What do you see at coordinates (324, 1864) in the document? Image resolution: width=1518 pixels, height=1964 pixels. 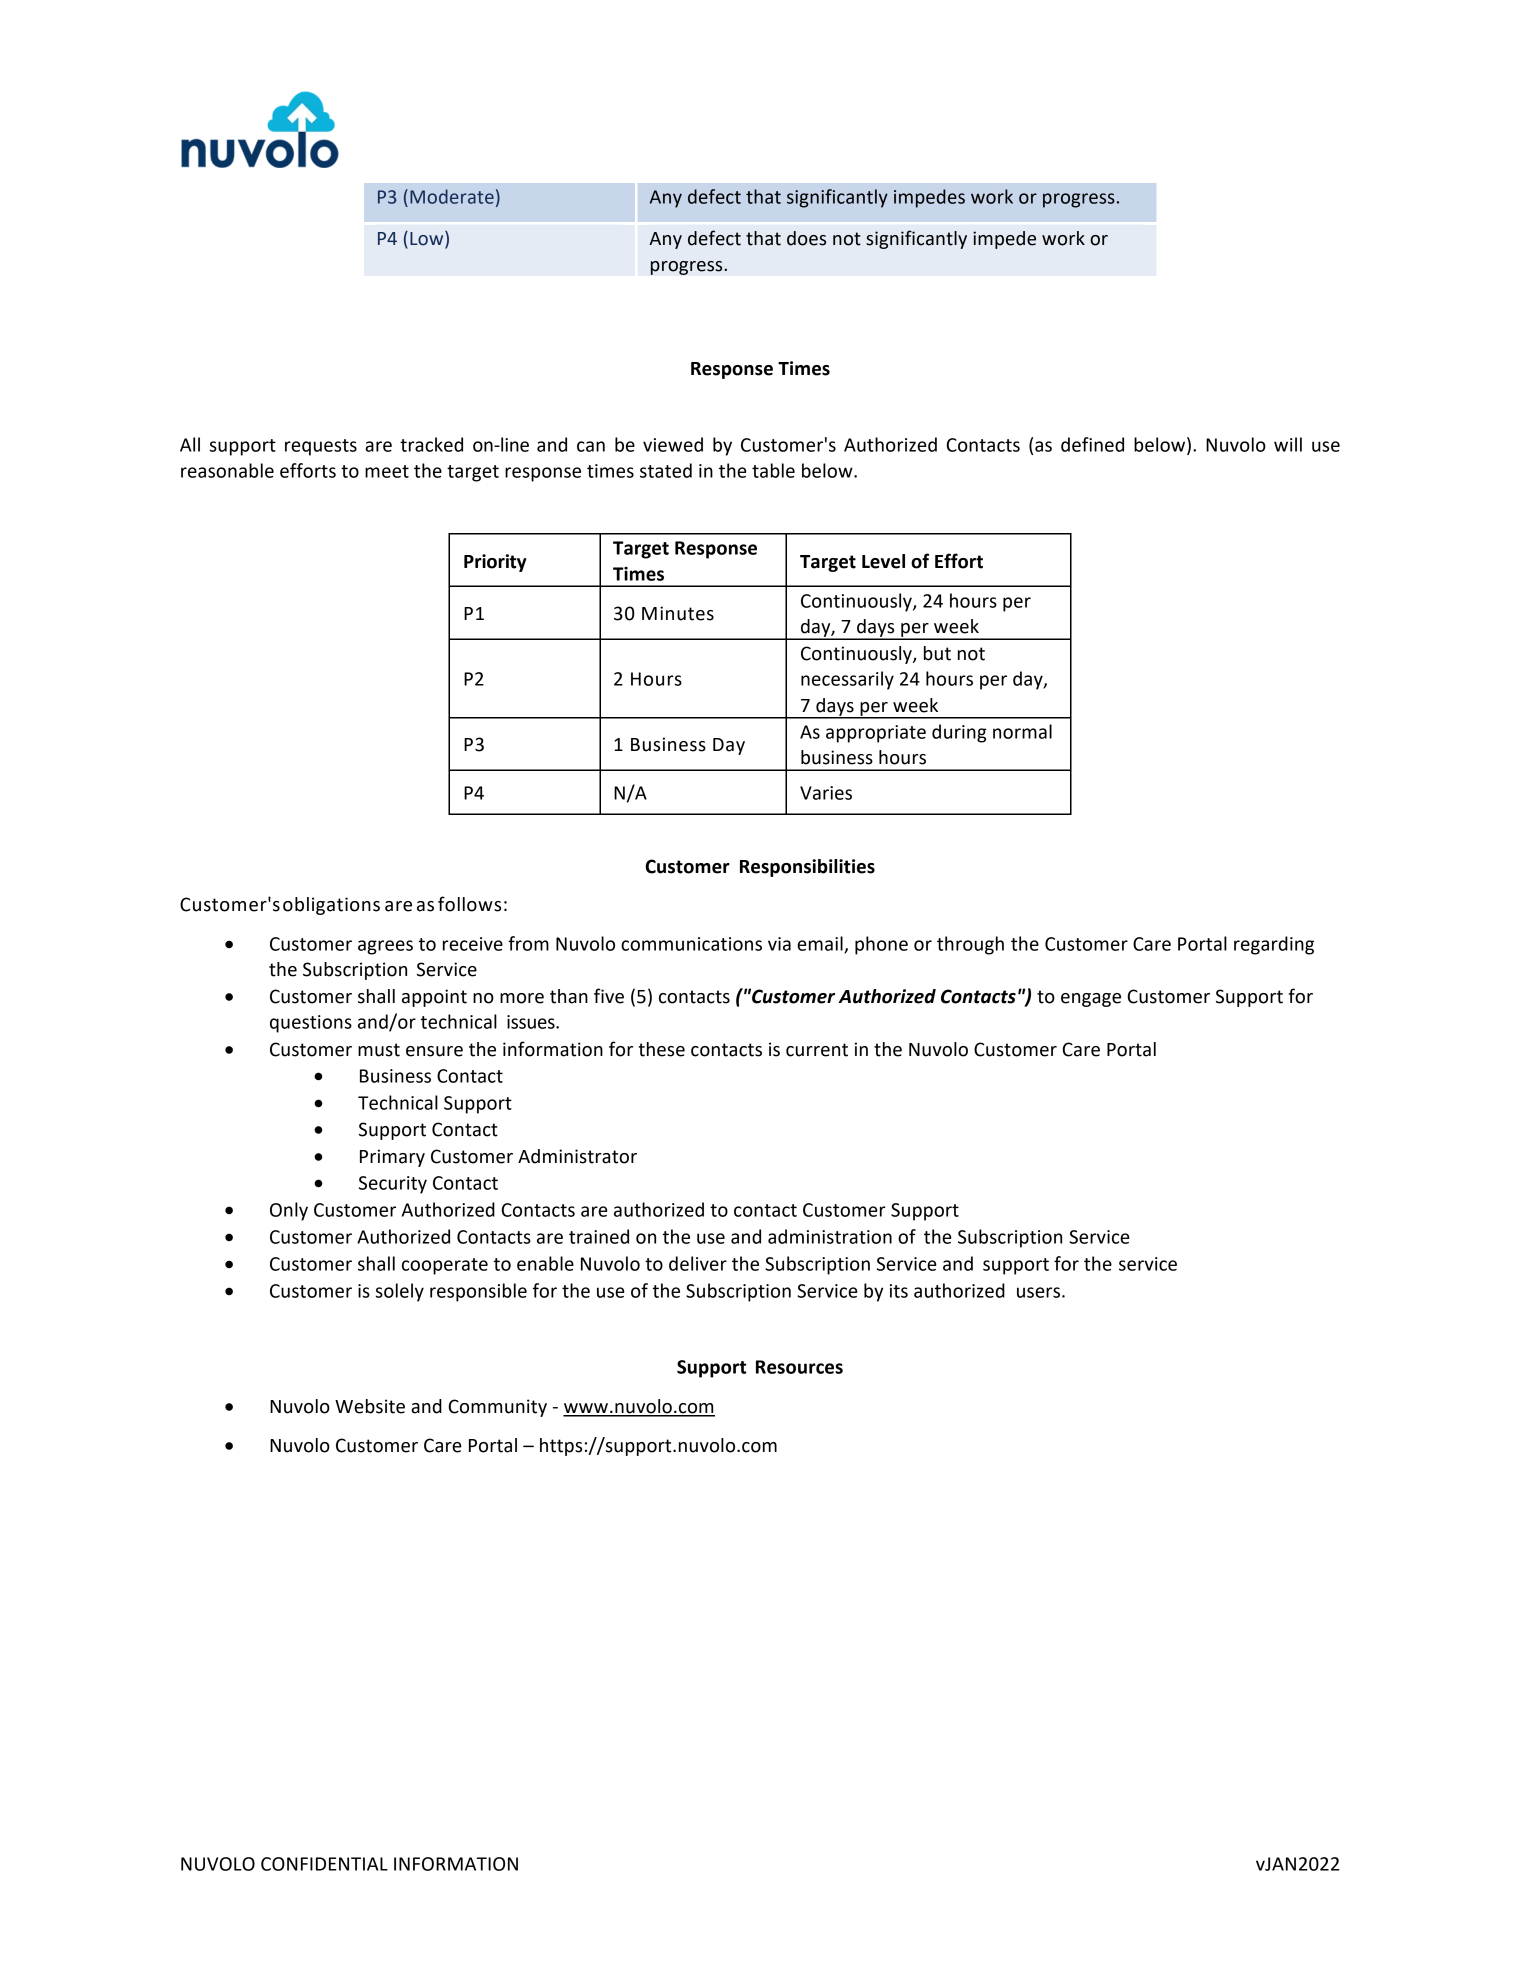 I see `CONFIDENTIAL` at bounding box center [324, 1864].
